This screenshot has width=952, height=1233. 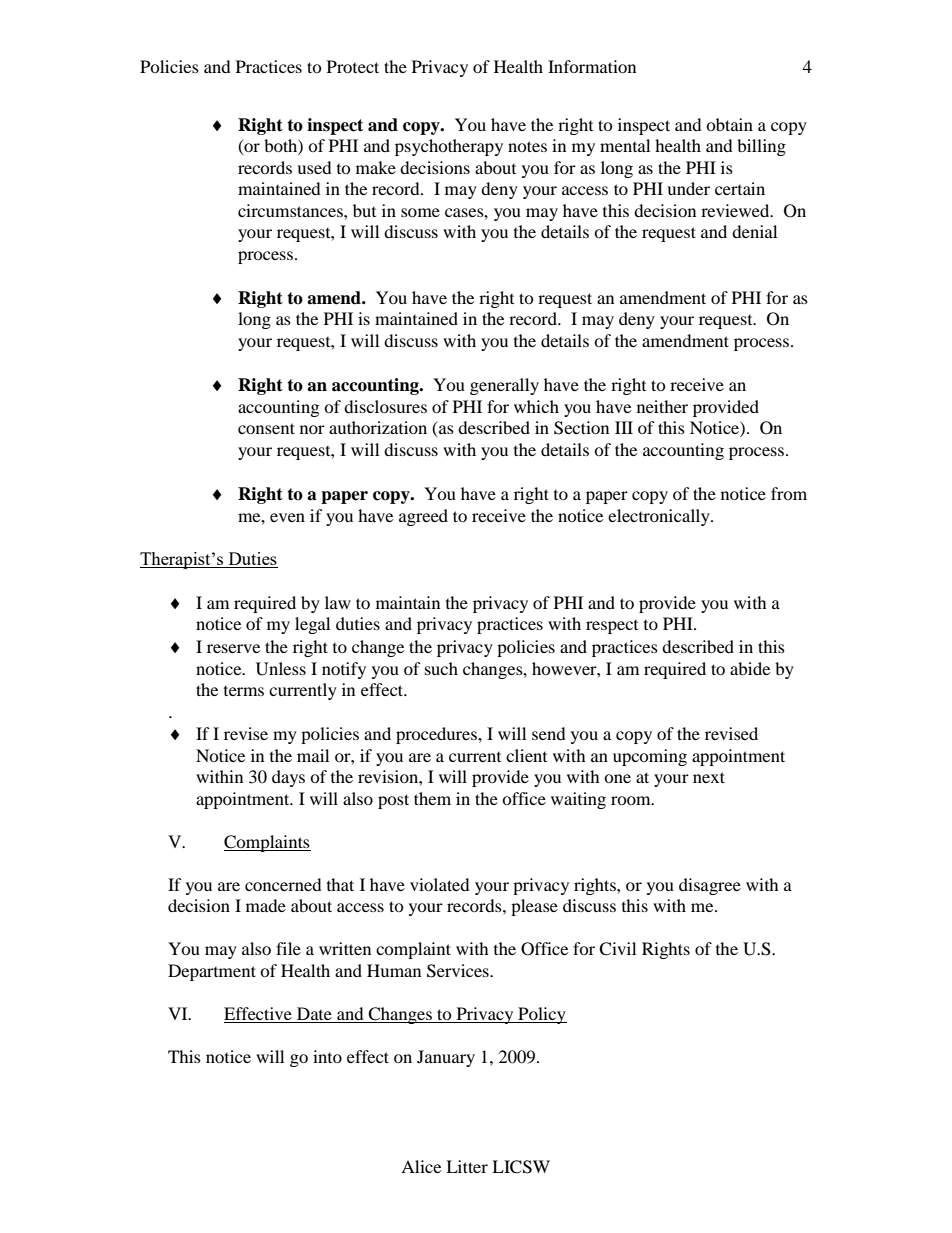 I want to click on into, so click(x=327, y=1056).
